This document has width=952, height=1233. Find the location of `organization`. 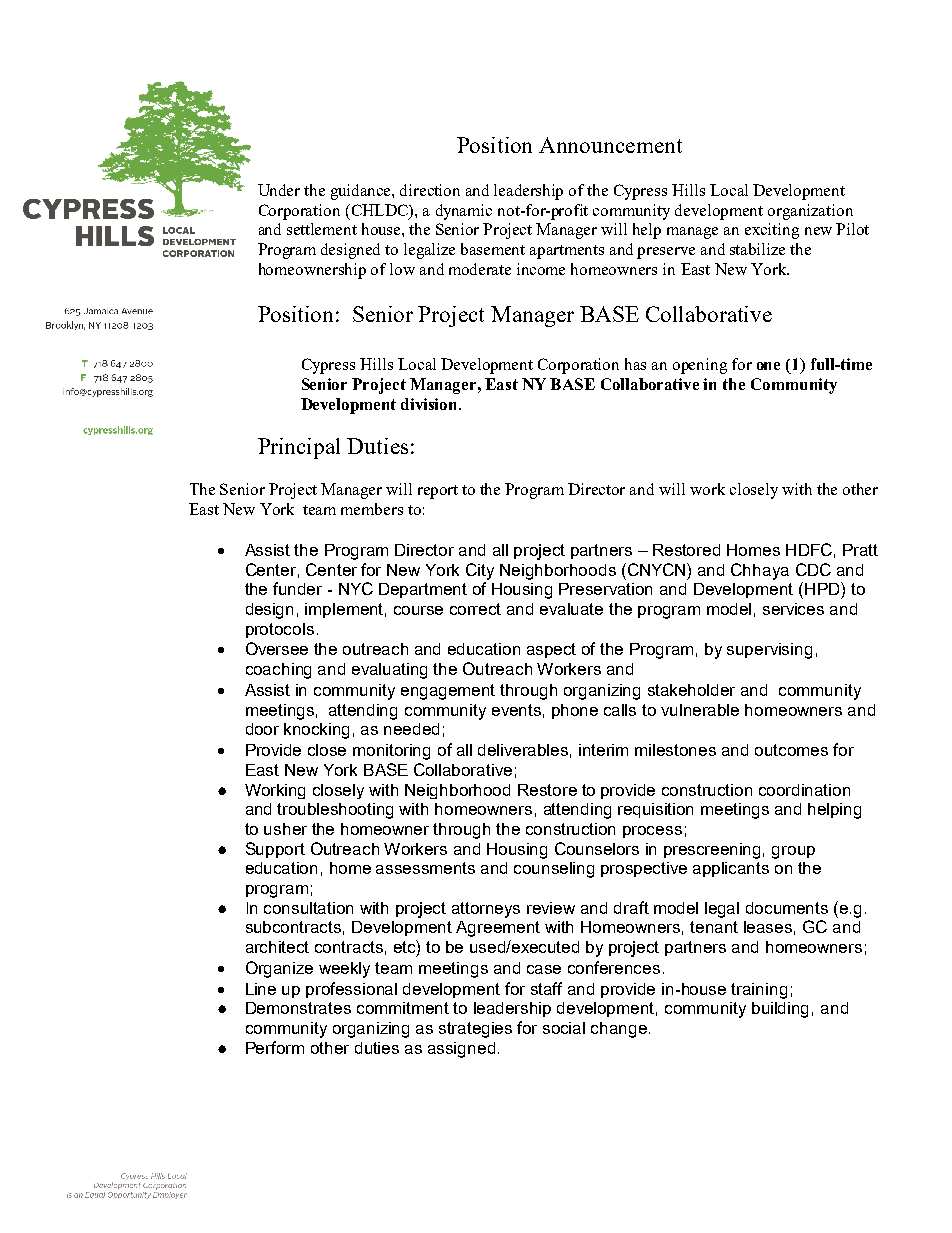

organization is located at coordinates (810, 212).
